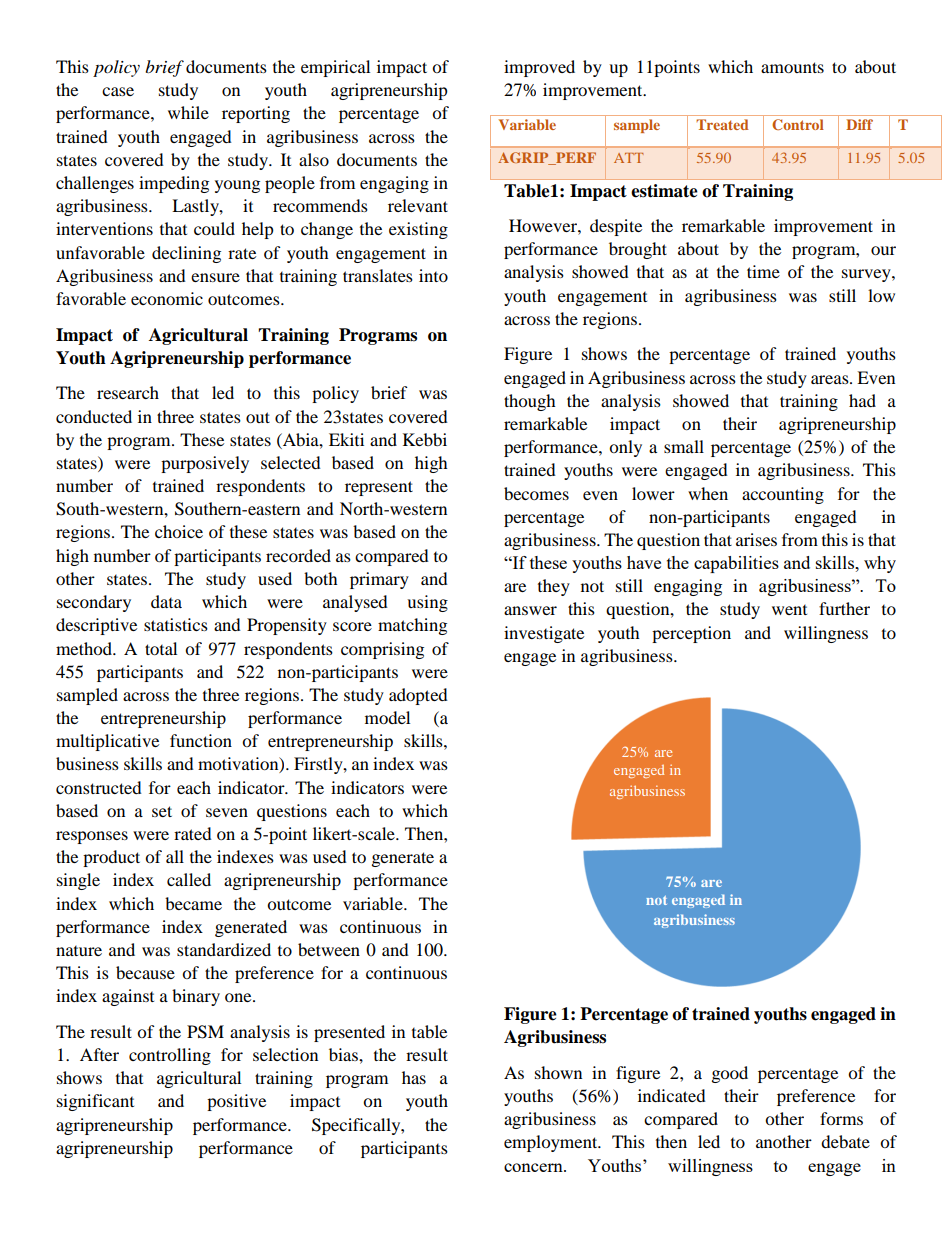  Describe the element at coordinates (862, 400) in the image. I see `had` at that location.
